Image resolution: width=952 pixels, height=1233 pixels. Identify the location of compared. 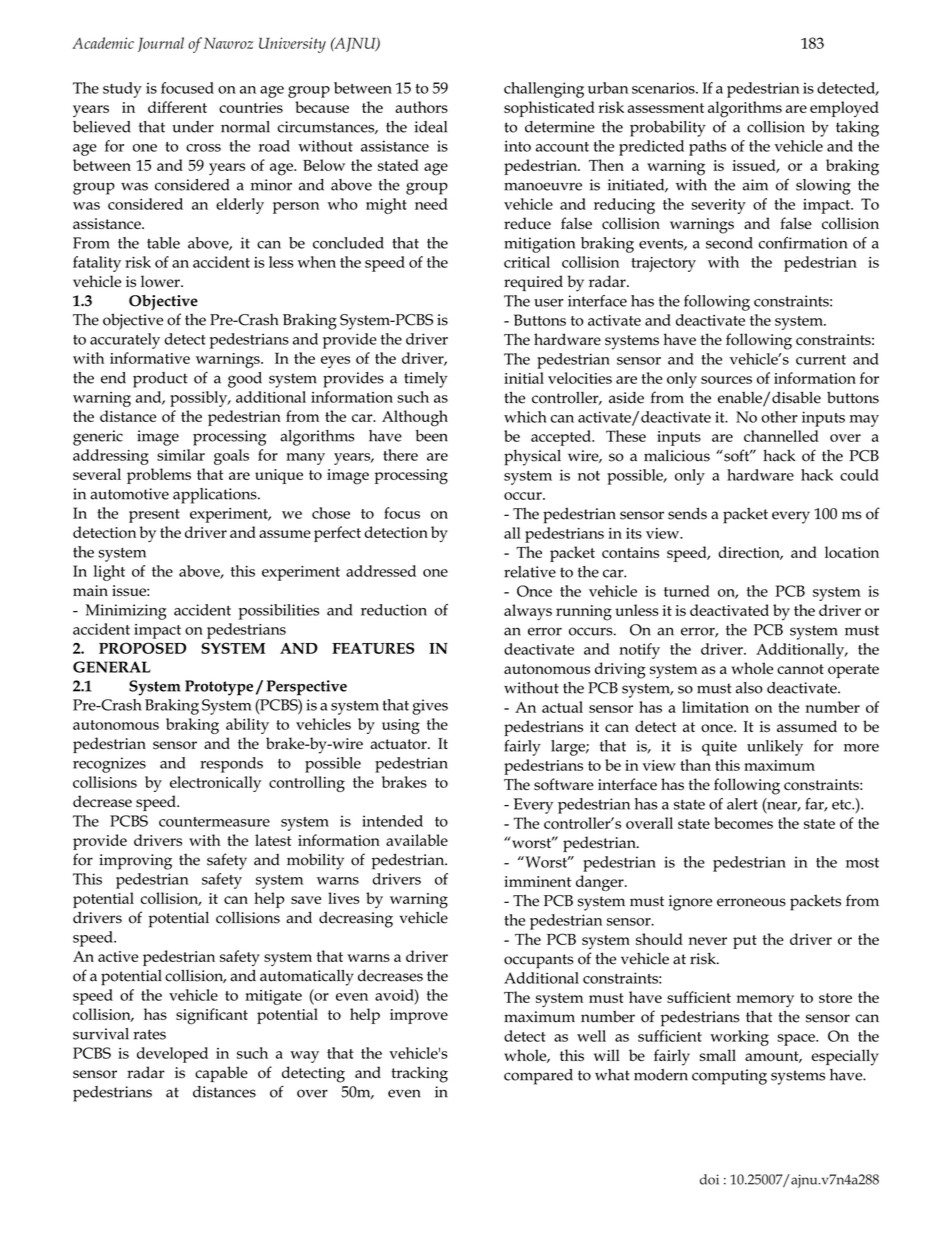
(538, 1077).
